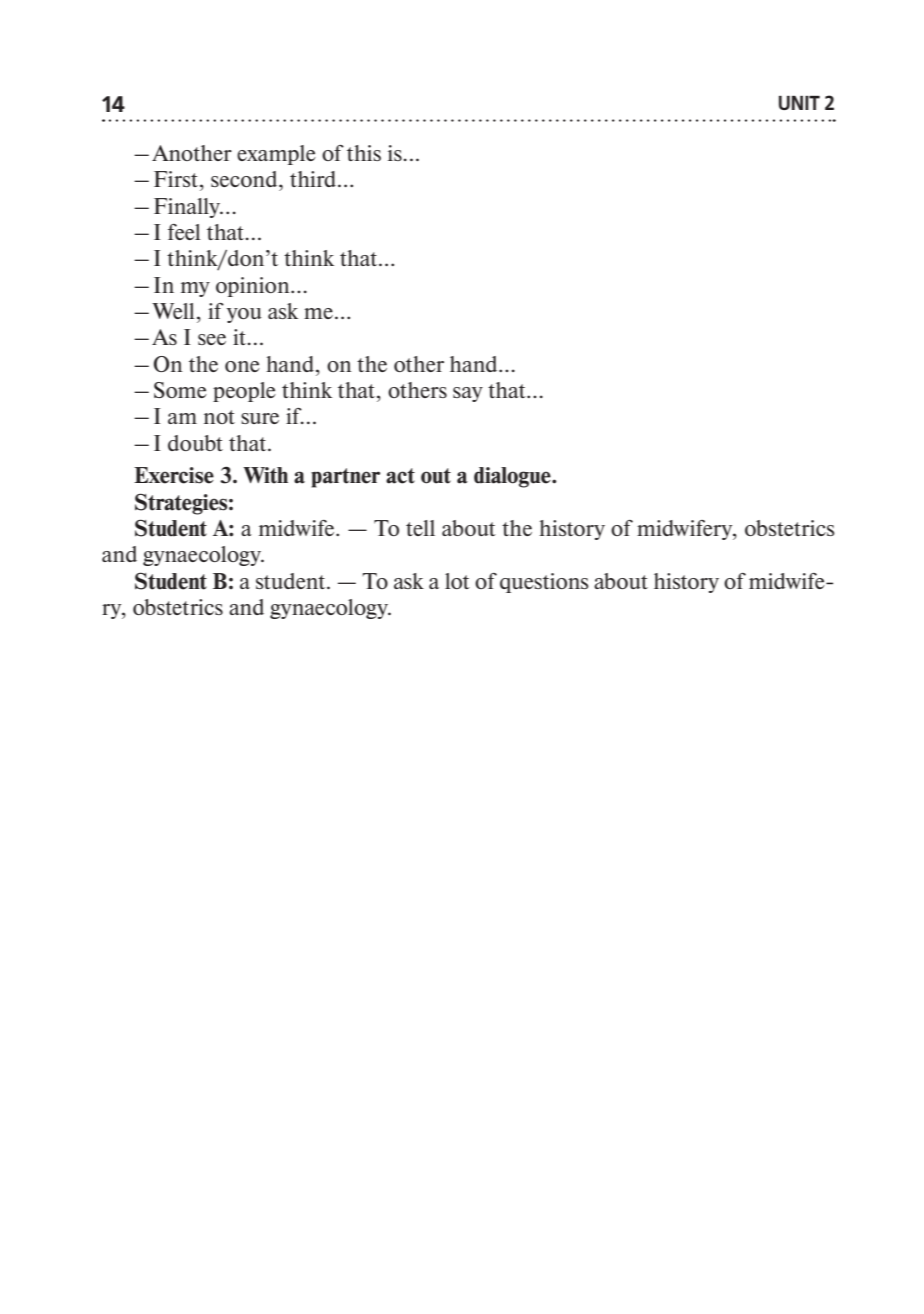  I want to click on UNIT, so click(799, 103).
